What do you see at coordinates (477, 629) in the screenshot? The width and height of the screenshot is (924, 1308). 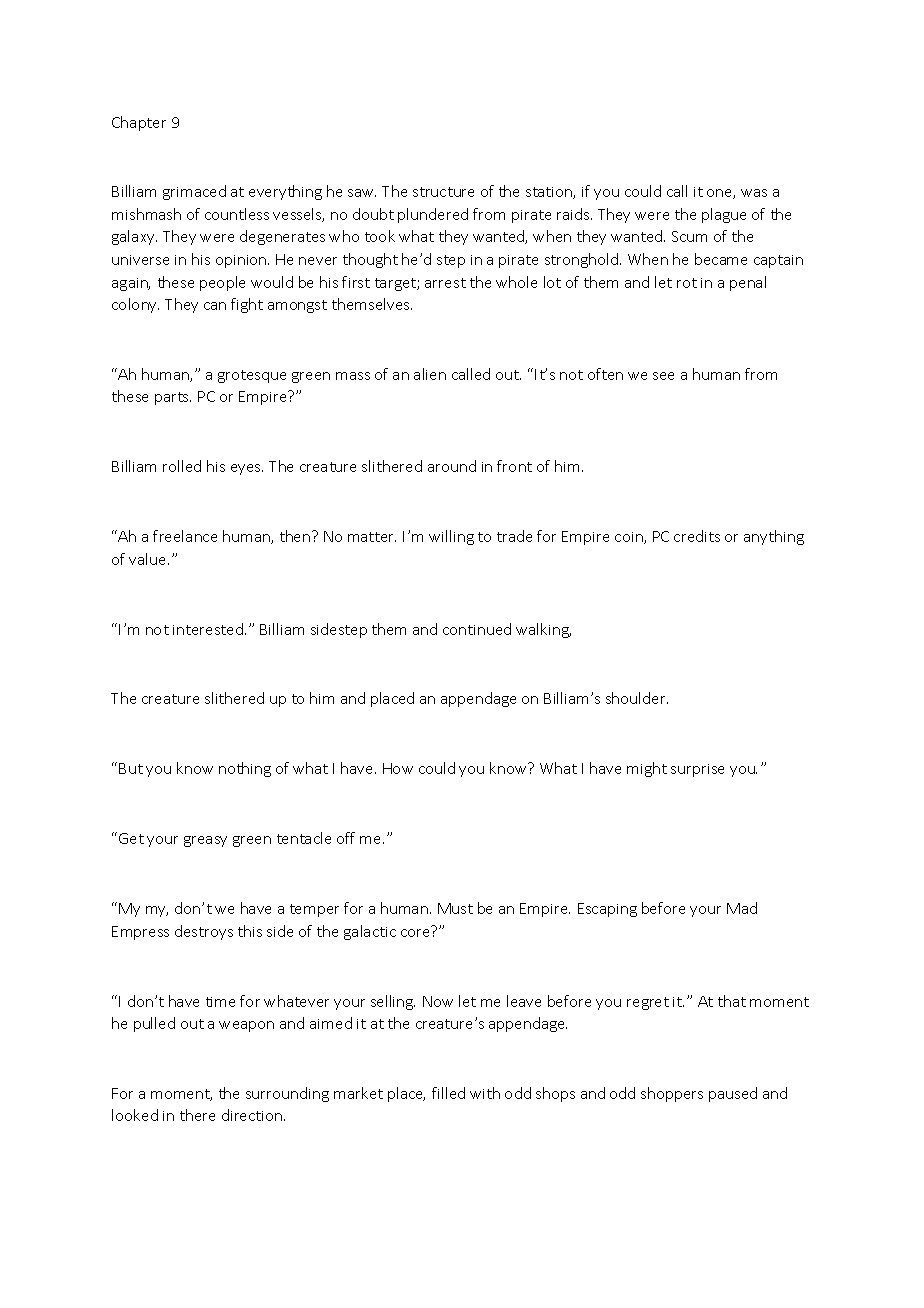 I see `continued` at bounding box center [477, 629].
